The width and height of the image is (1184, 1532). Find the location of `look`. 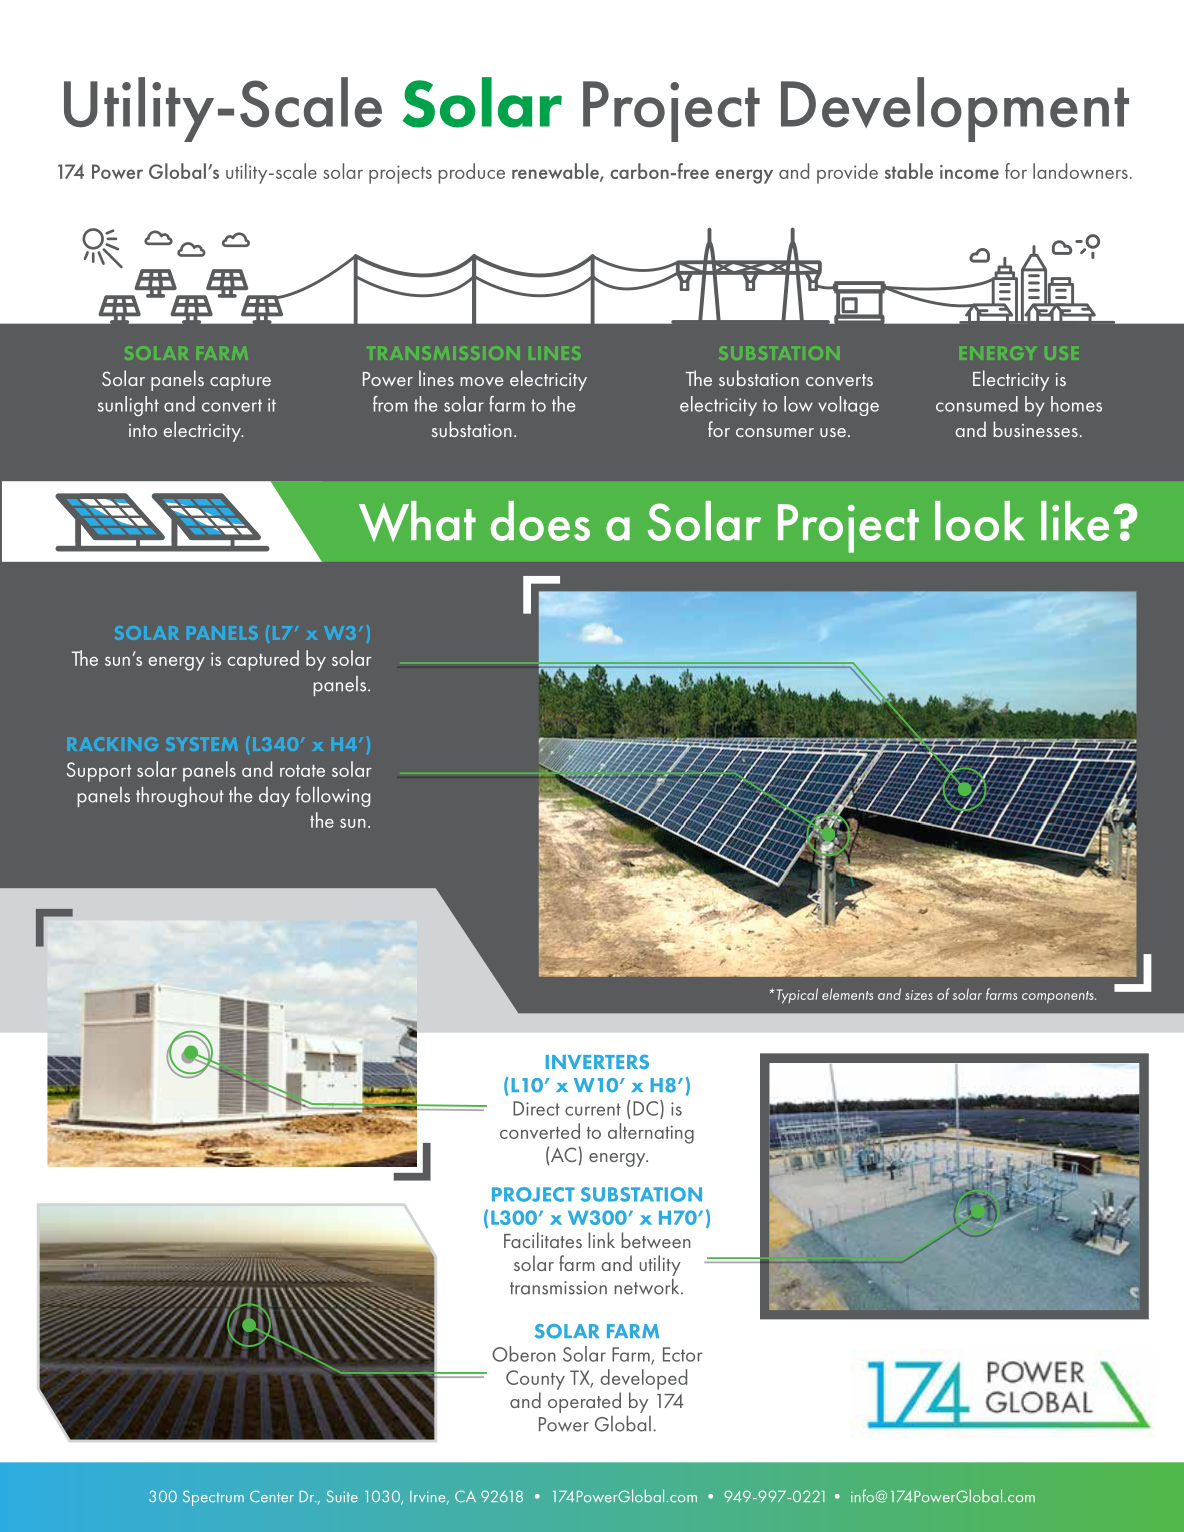

look is located at coordinates (980, 521).
